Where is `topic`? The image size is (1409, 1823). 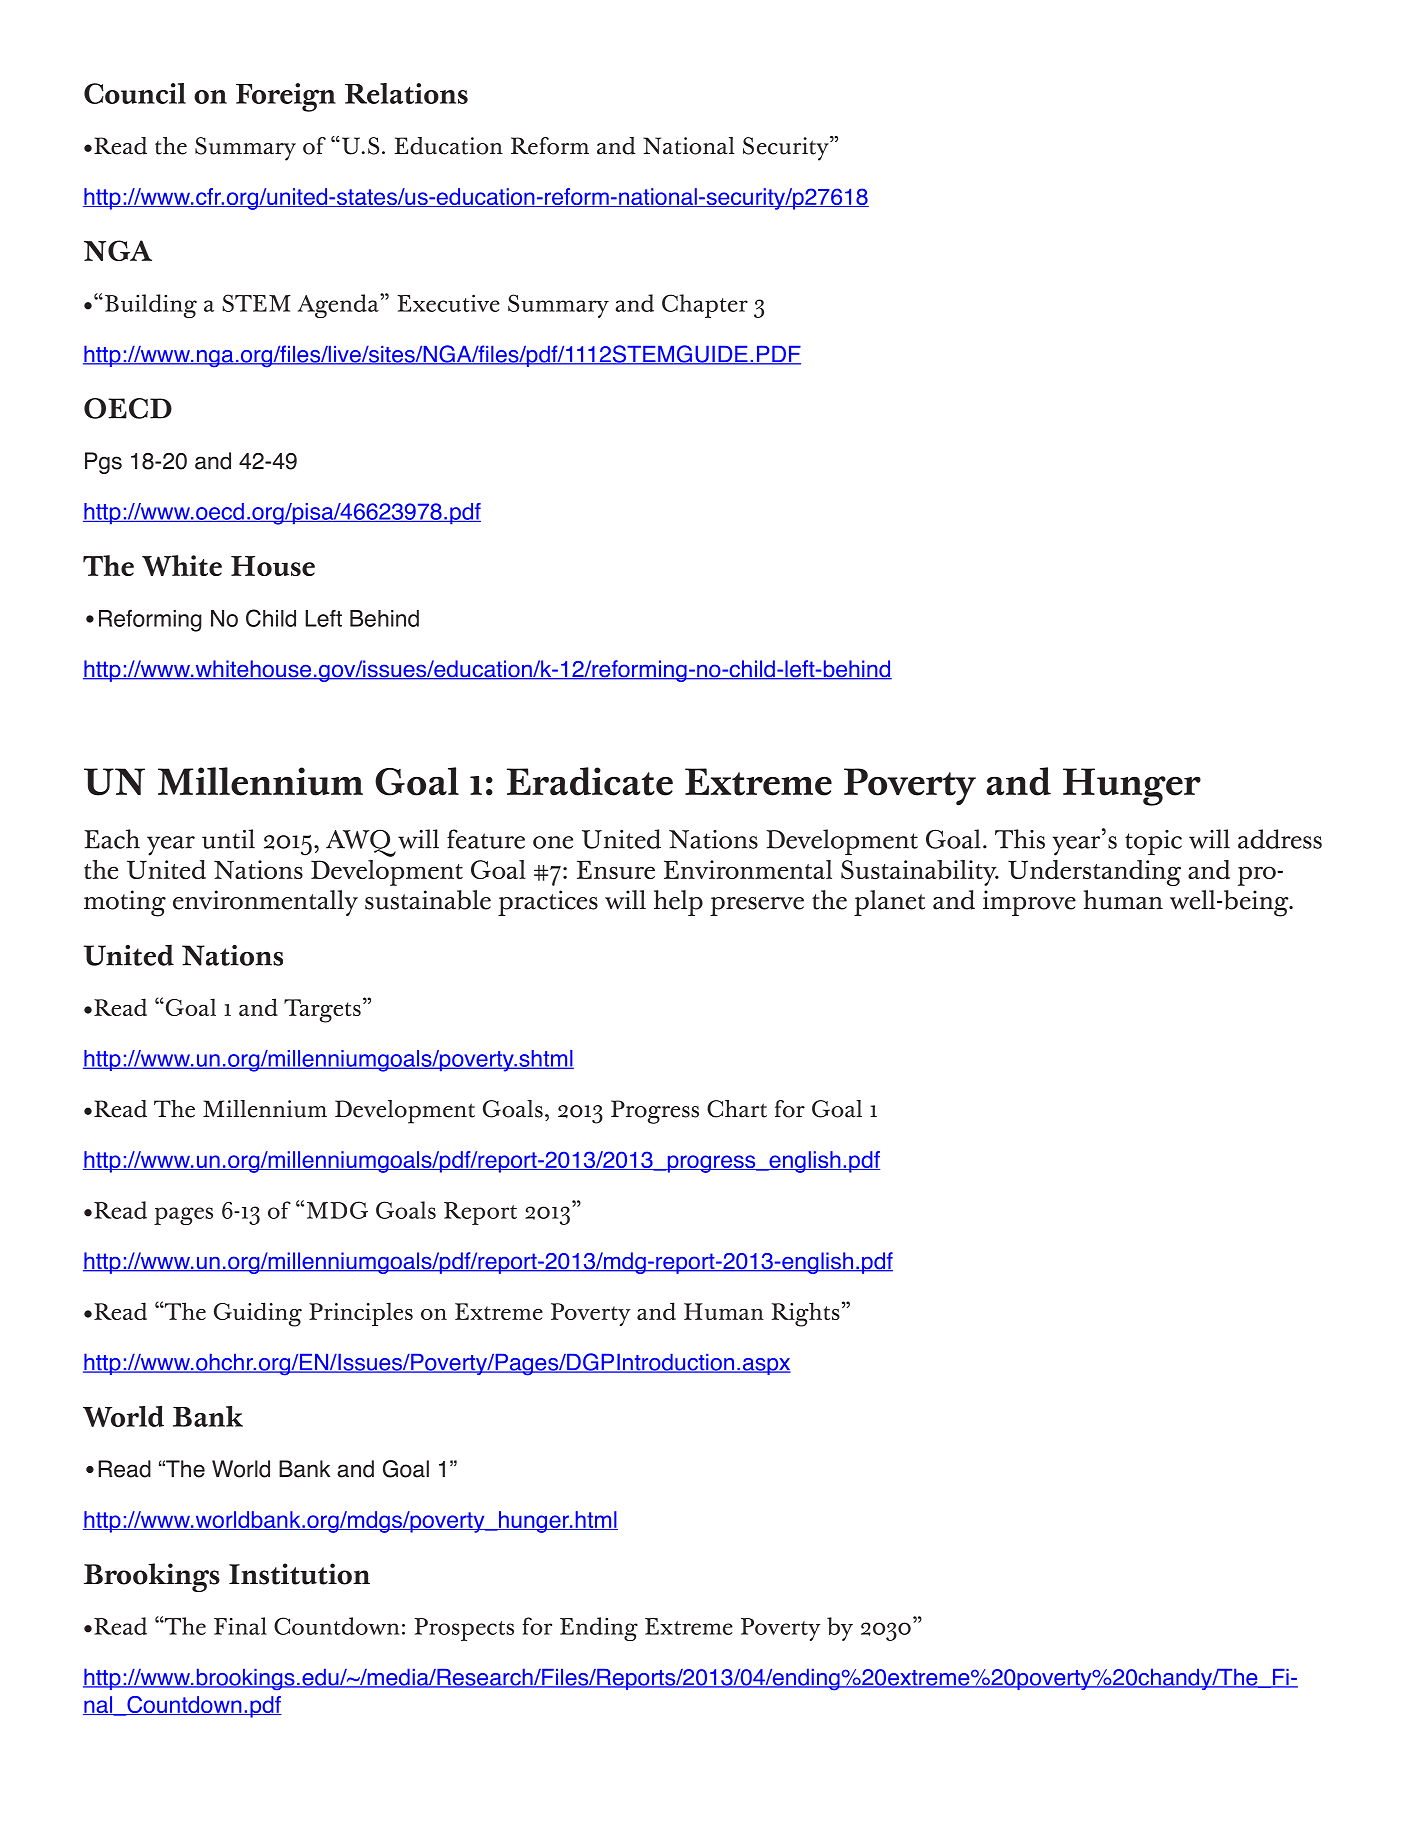
topic is located at coordinates (1153, 842).
